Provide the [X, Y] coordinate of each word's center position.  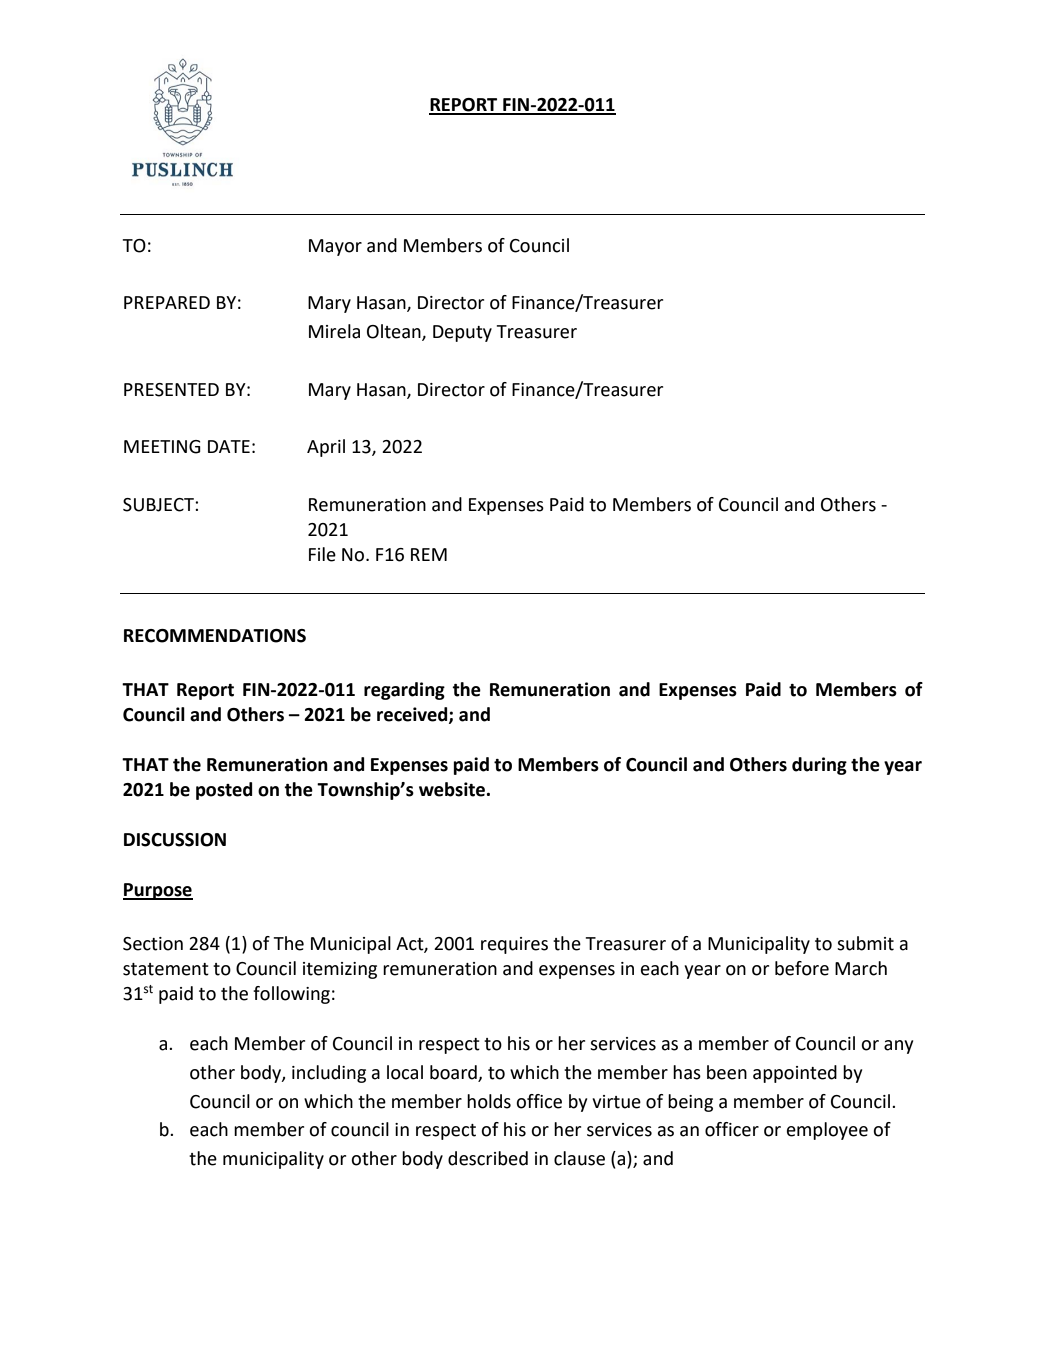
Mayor [335, 247]
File [322, 554]
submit [865, 943]
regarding [404, 691]
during [819, 766]
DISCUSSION [175, 840]
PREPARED [167, 302]
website [453, 789]
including [329, 1074]
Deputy [462, 333]
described [488, 1158]
